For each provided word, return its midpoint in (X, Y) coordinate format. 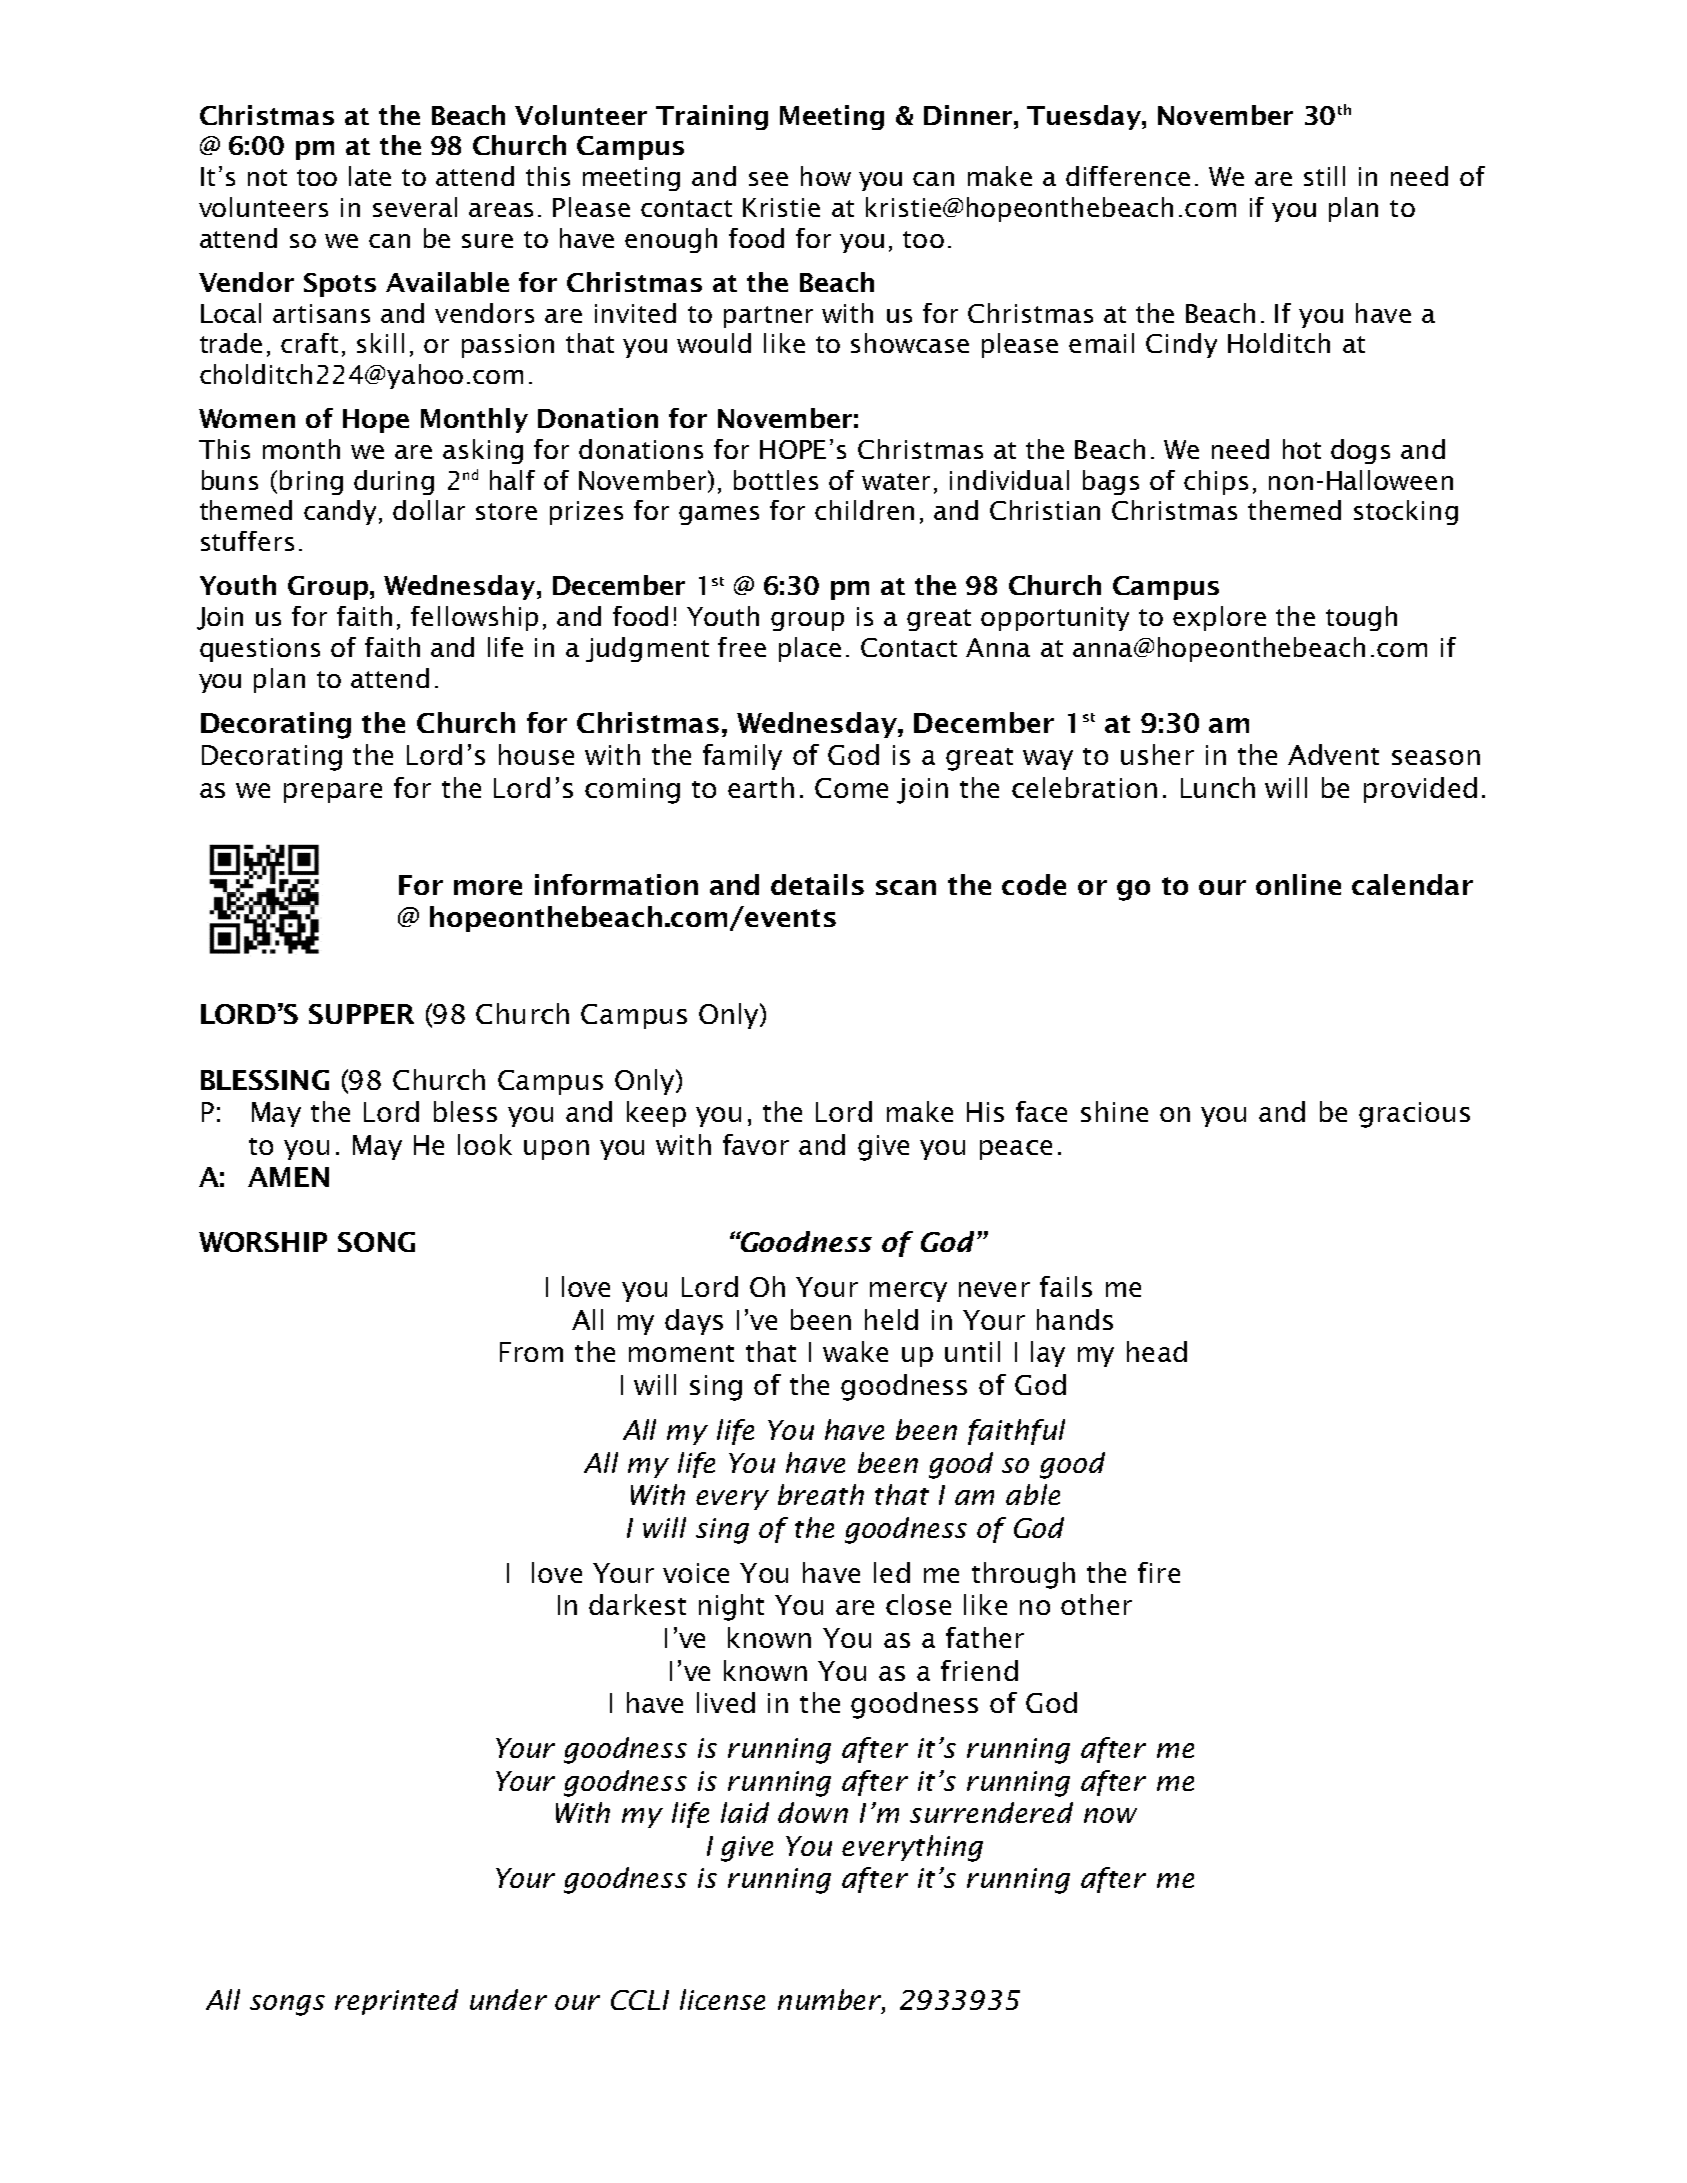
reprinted (396, 2002)
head (1157, 1351)
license (722, 1999)
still (1324, 176)
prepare (333, 793)
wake (855, 1351)
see (768, 179)
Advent (1333, 754)
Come (851, 788)
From (531, 1352)
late (370, 176)
